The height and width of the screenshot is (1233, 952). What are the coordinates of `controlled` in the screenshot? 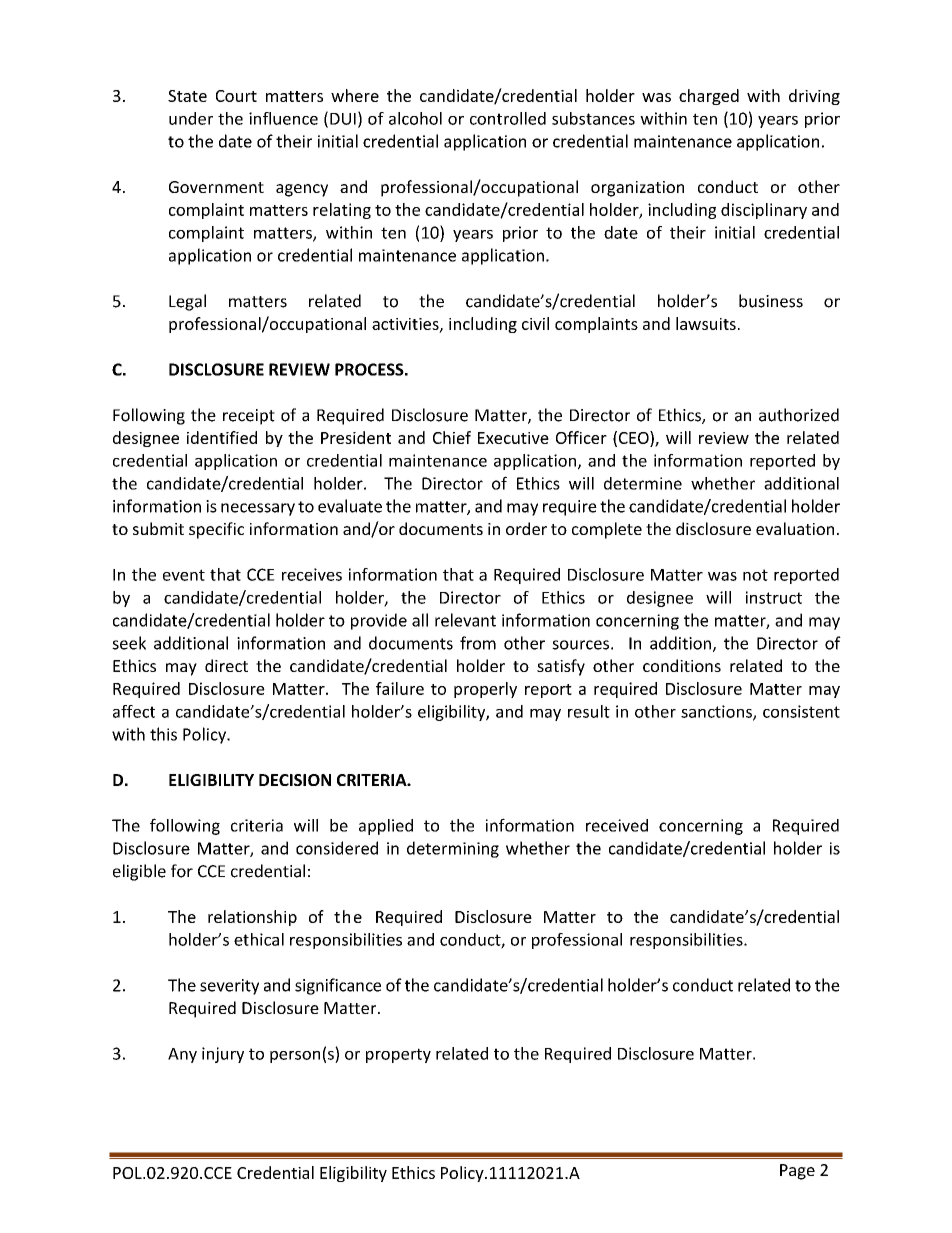 It's located at (508, 118).
